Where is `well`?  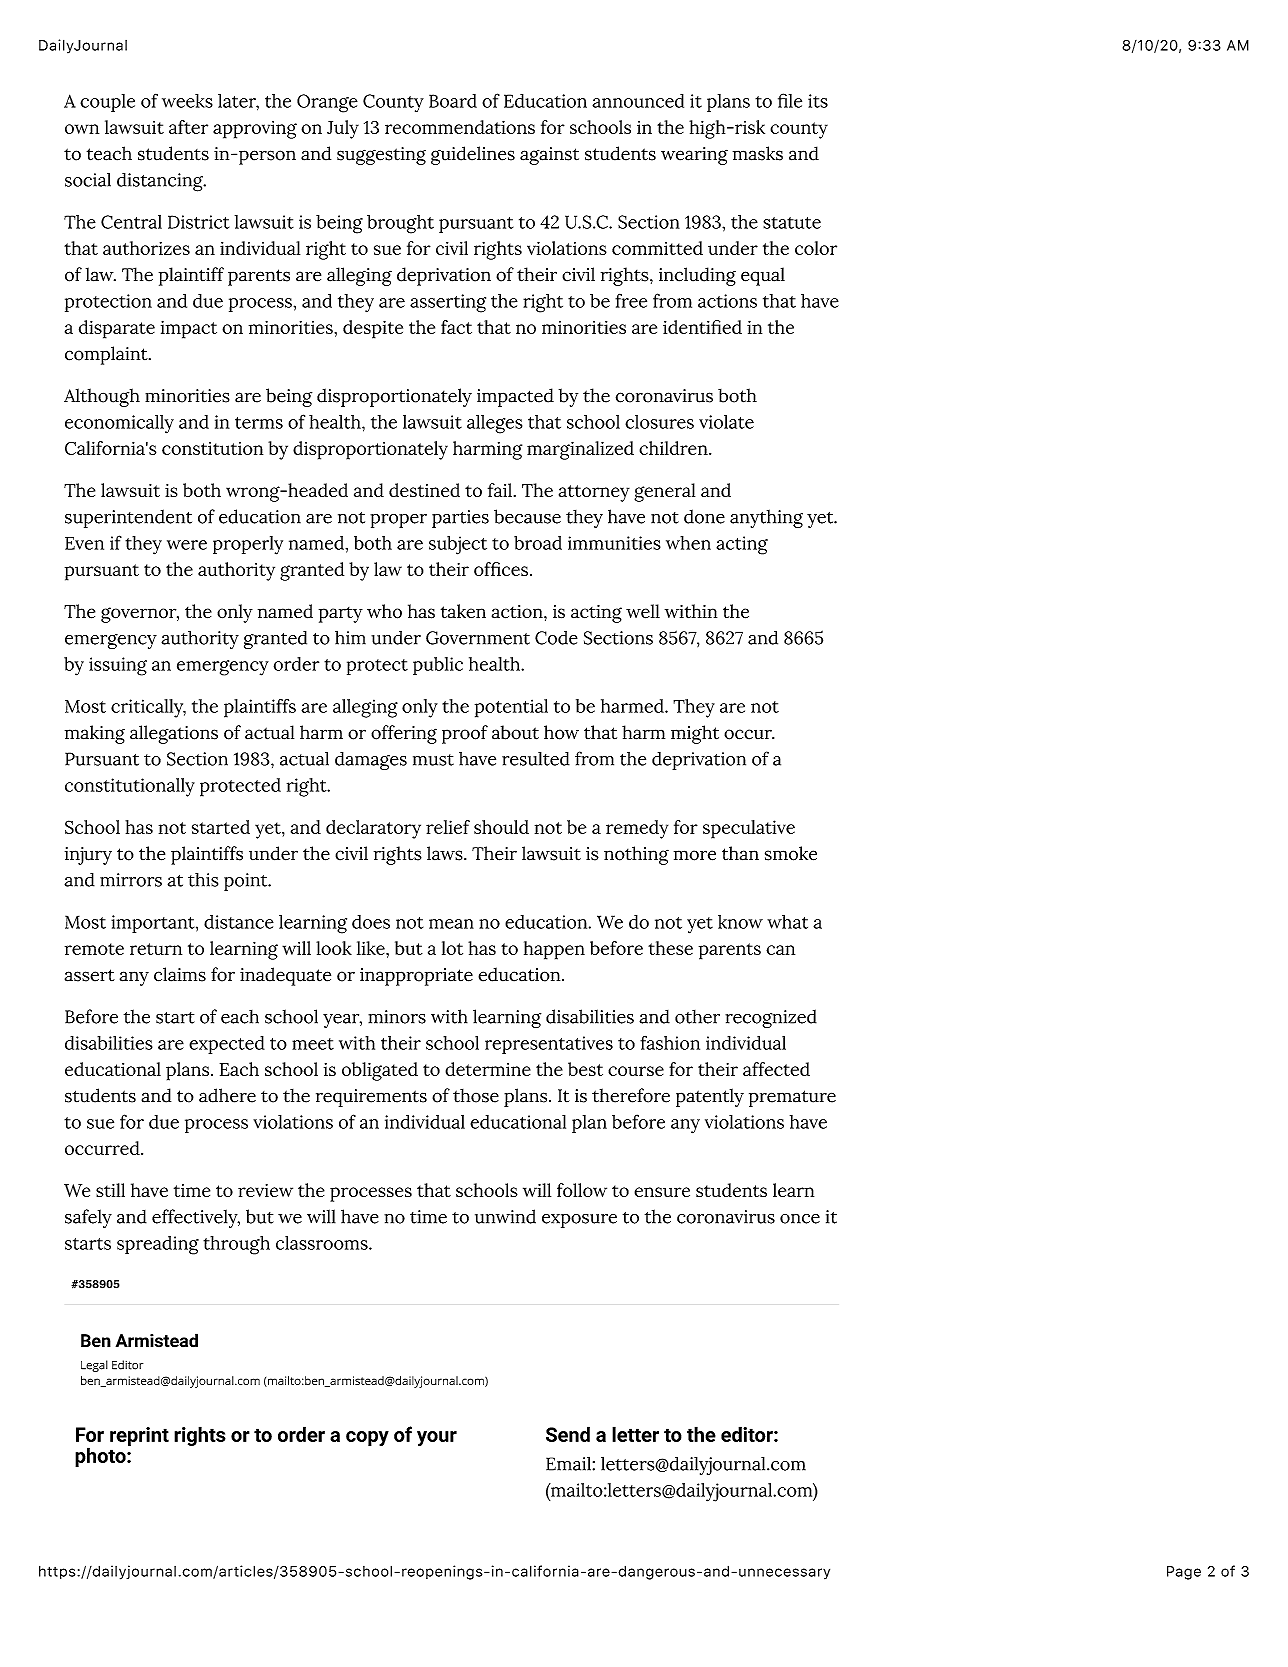 well is located at coordinates (643, 611).
